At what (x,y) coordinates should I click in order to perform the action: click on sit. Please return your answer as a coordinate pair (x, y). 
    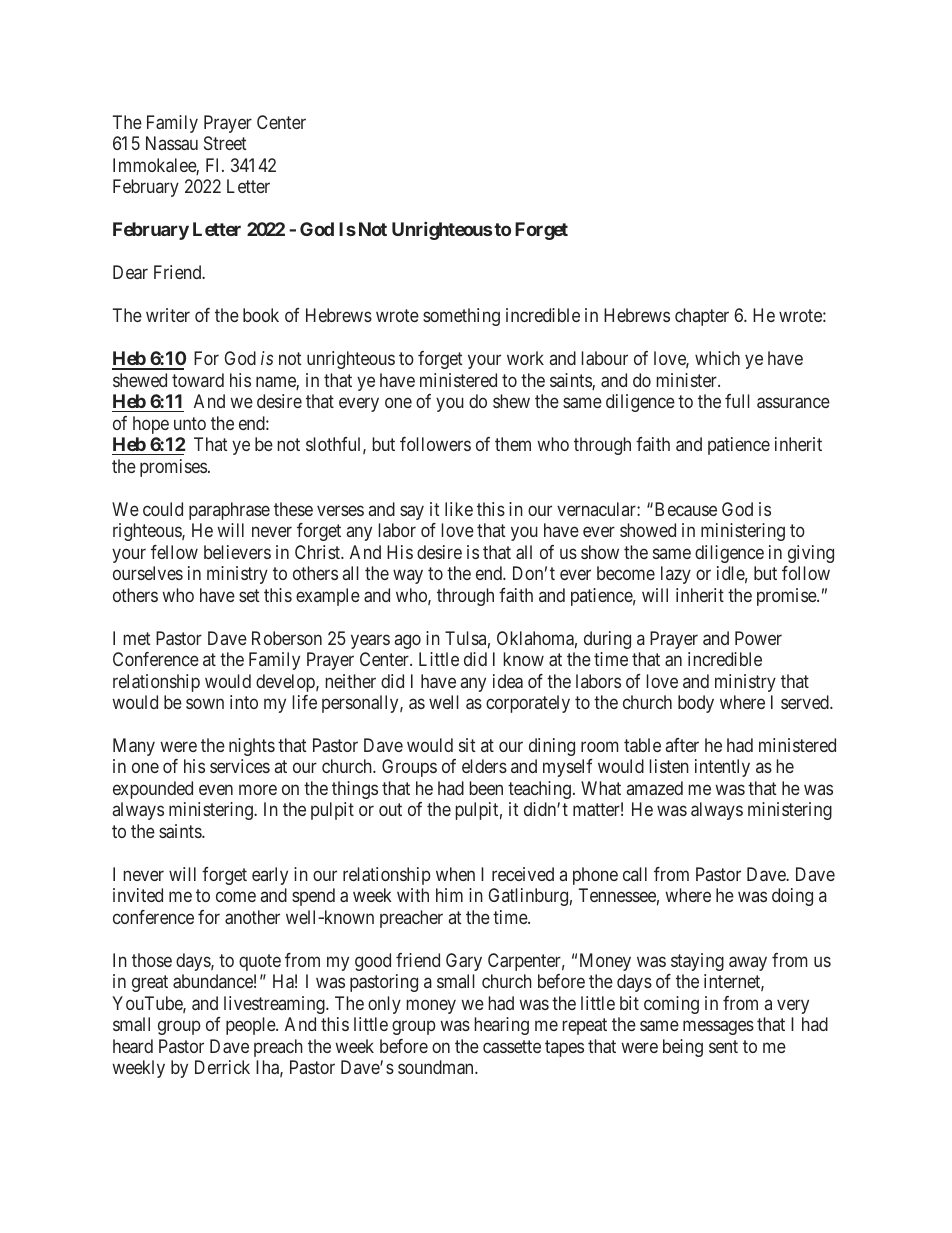
    Looking at the image, I should click on (467, 745).
